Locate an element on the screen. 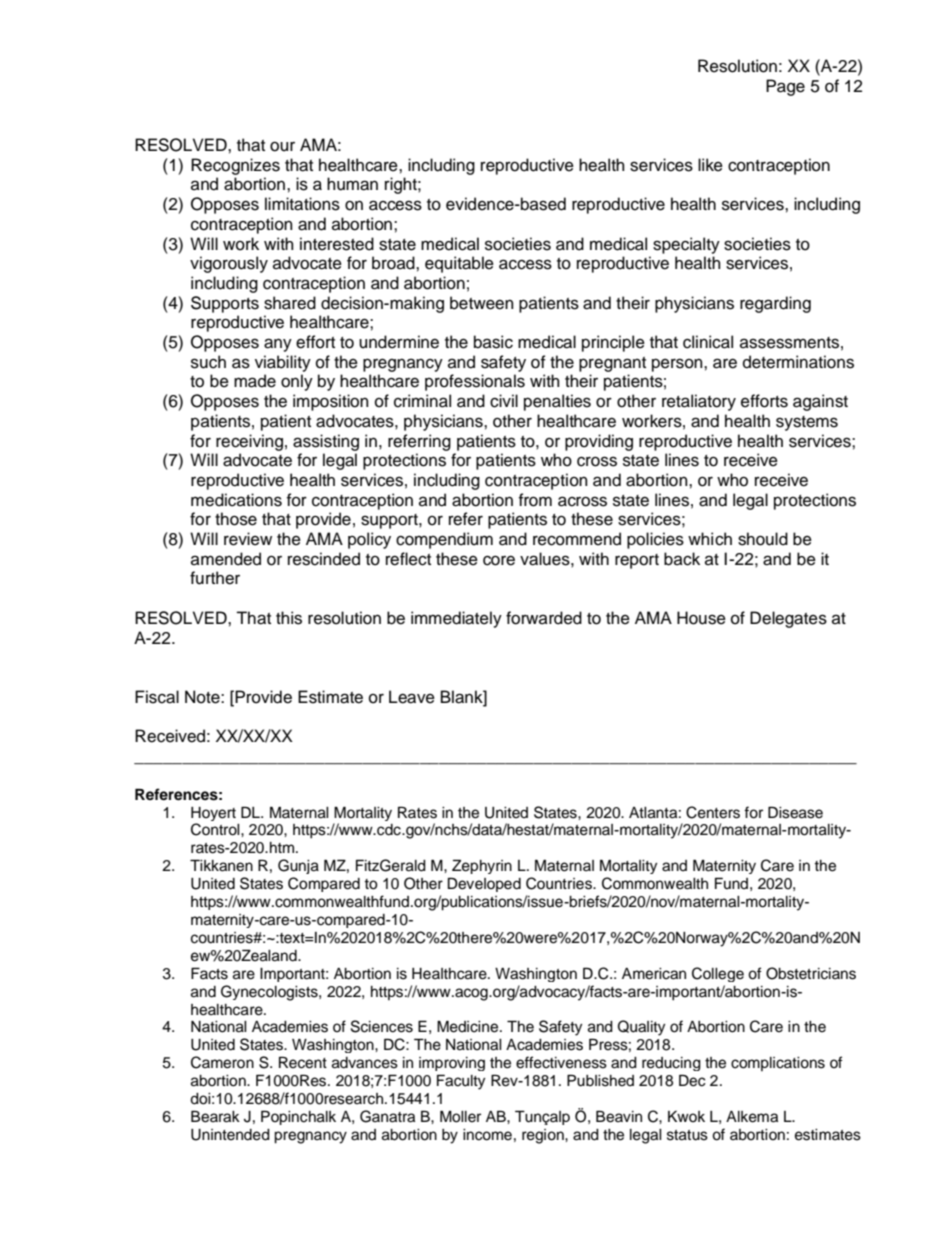  our is located at coordinates (282, 146).
